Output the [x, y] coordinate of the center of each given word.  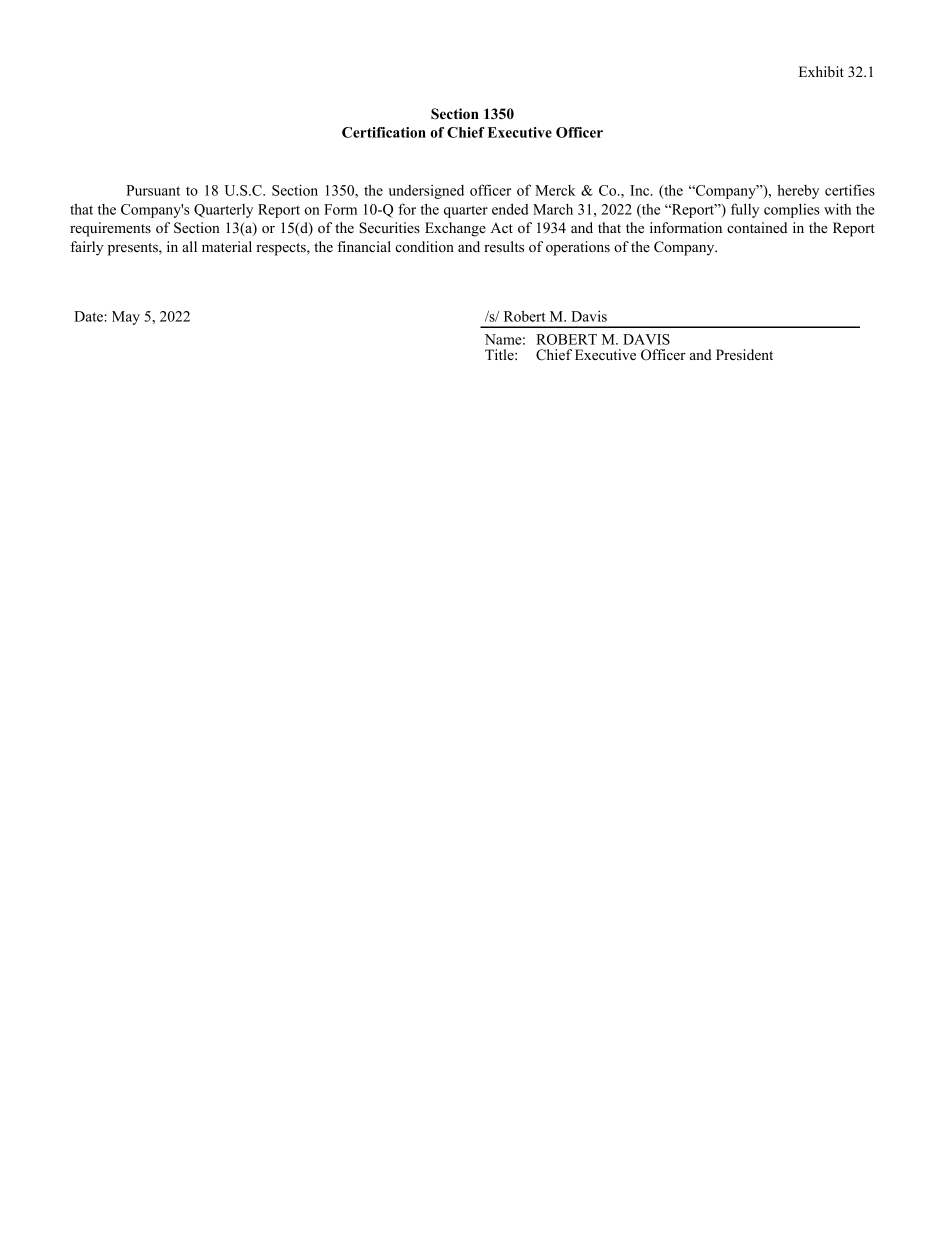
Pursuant [153, 190]
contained [757, 227]
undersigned [426, 192]
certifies [850, 190]
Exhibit [821, 71]
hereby [798, 191]
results [504, 246]
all [189, 246]
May [126, 318]
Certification [384, 132]
